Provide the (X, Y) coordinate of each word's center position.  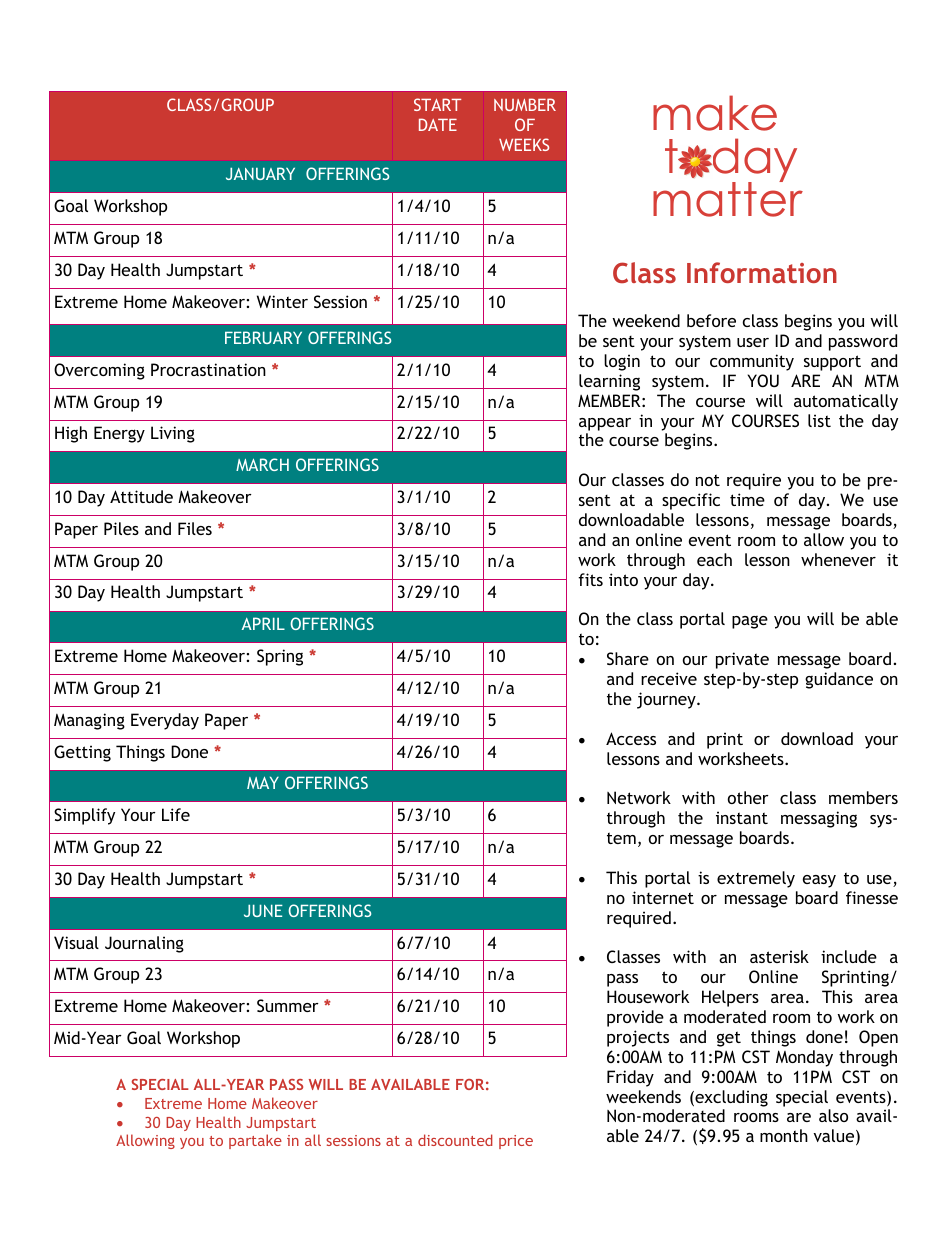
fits (590, 579)
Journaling (144, 944)
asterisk (779, 956)
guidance (839, 680)
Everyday (165, 721)
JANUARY (260, 173)
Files (195, 528)
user (753, 342)
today (731, 161)
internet (663, 897)
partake (255, 1141)
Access (631, 738)
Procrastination (208, 369)
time (747, 499)
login (622, 362)
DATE (438, 124)
